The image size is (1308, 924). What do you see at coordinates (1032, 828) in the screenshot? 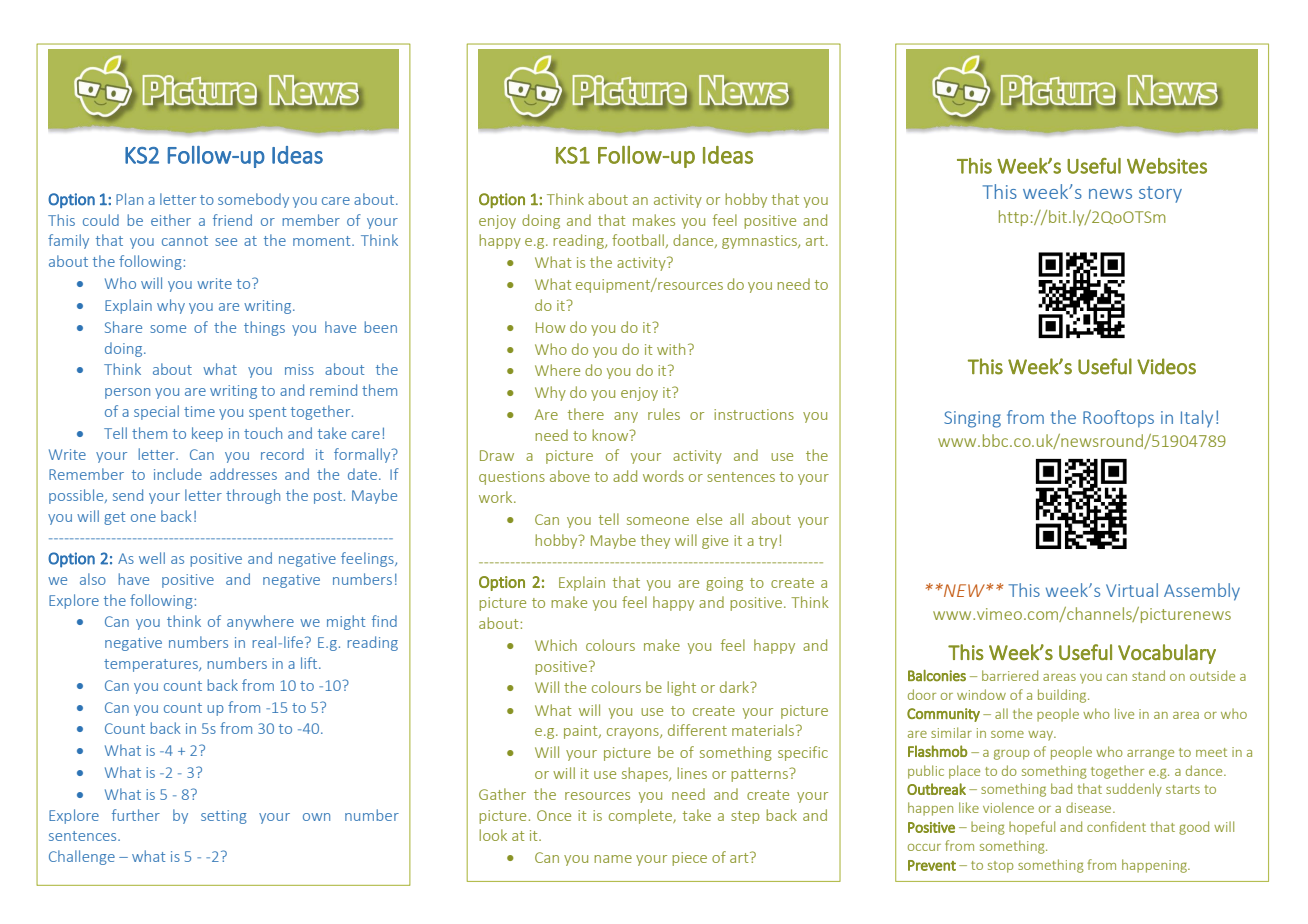
I see `hopeful` at bounding box center [1032, 828].
